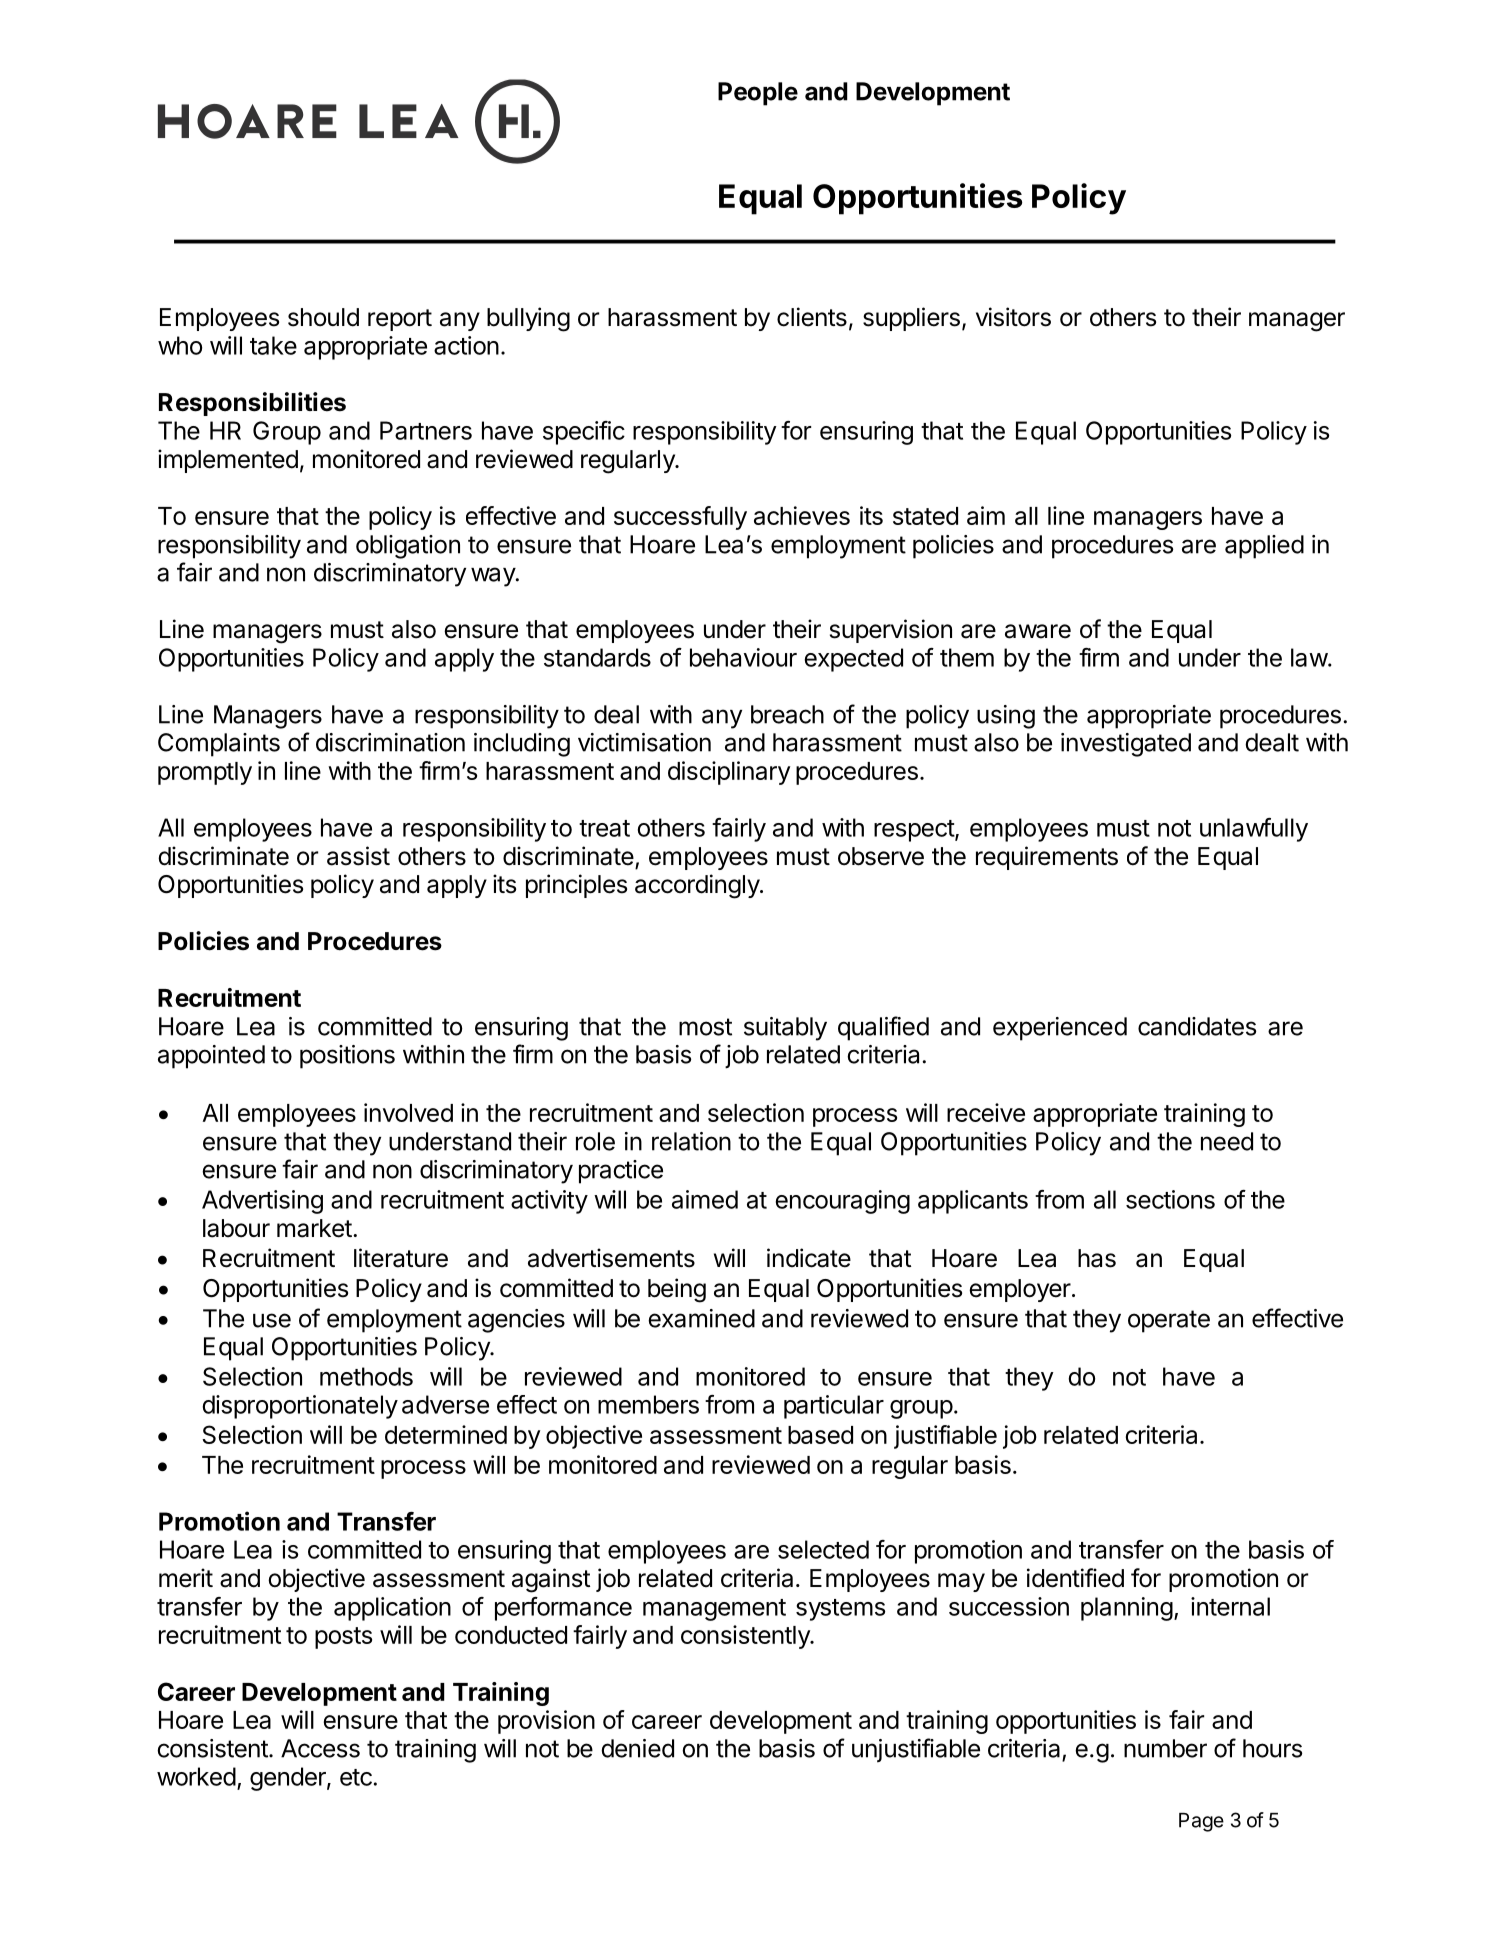  Describe the element at coordinates (680, 518) in the page. I see `successfully` at that location.
